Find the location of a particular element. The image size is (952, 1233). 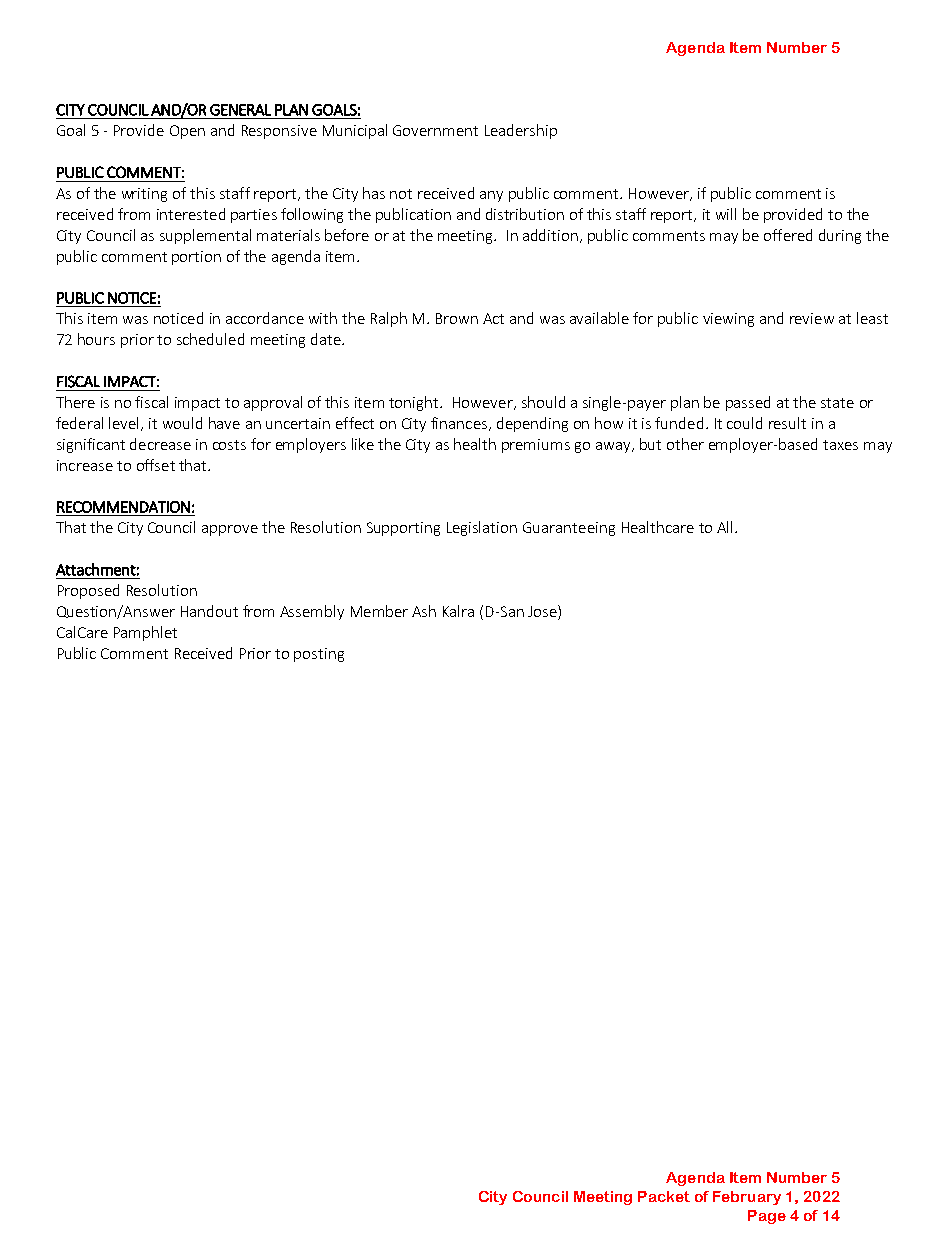

Government is located at coordinates (435, 130).
